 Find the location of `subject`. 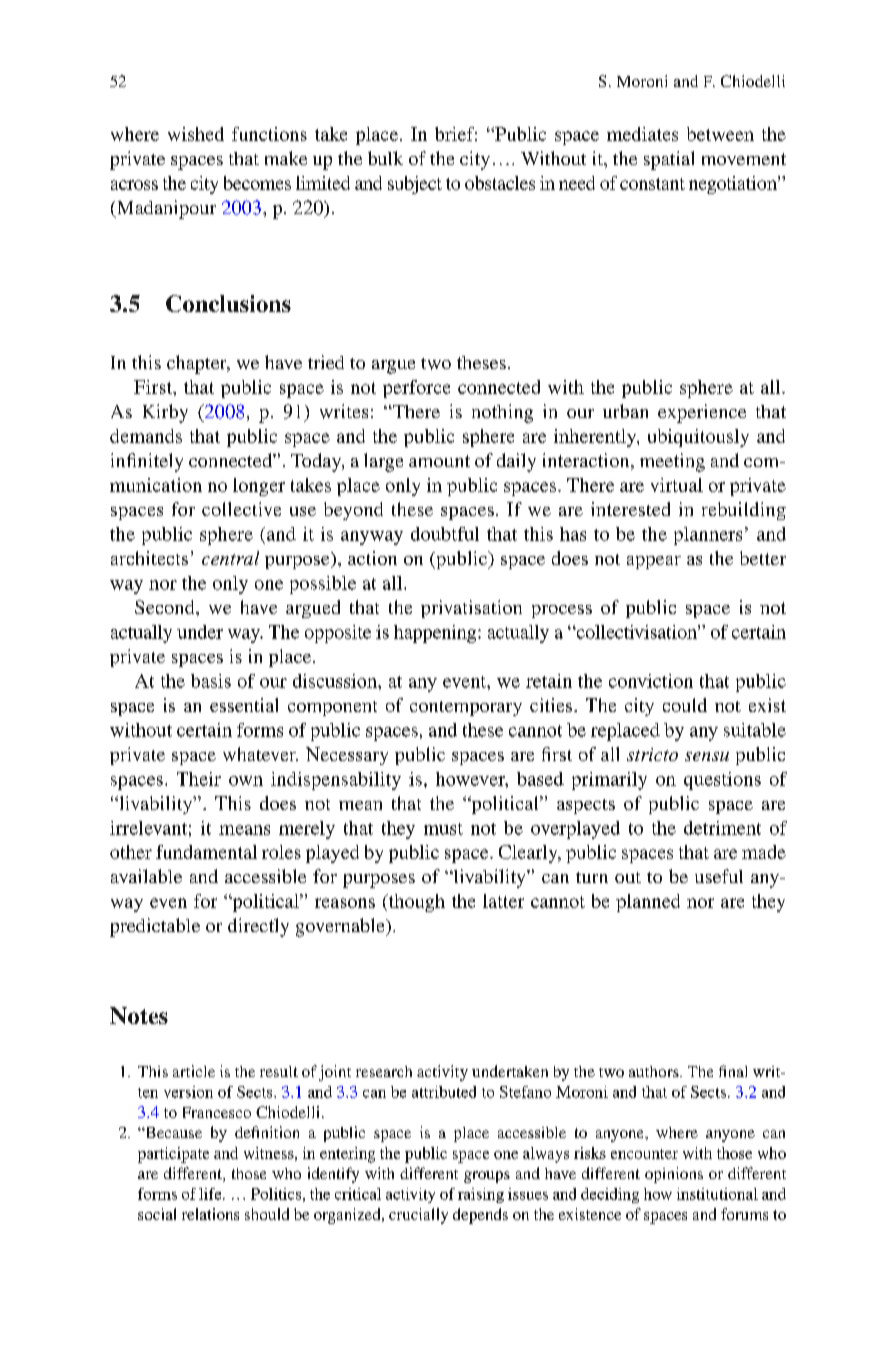

subject is located at coordinates (415, 185).
